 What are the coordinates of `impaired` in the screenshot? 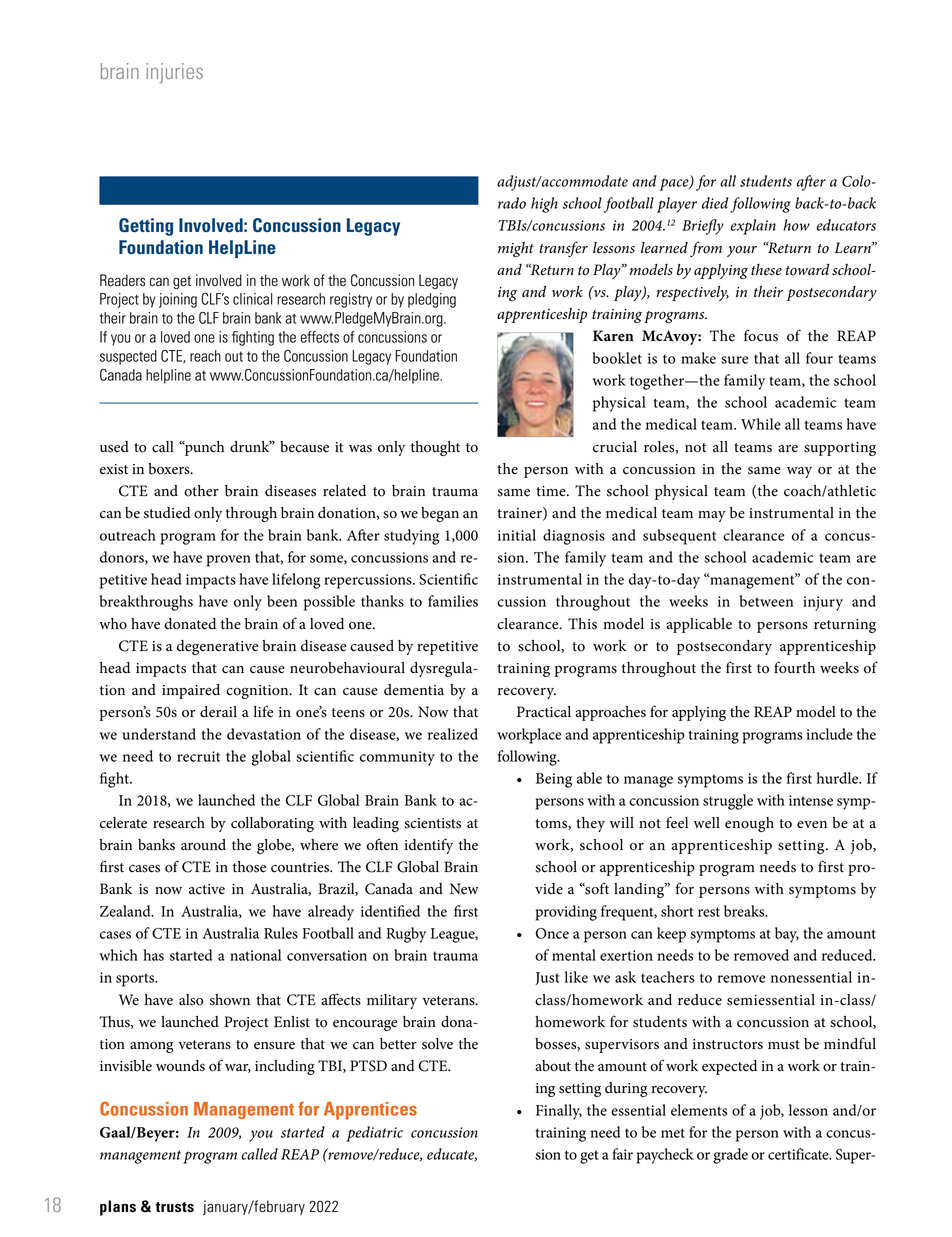 It's located at (191, 691).
